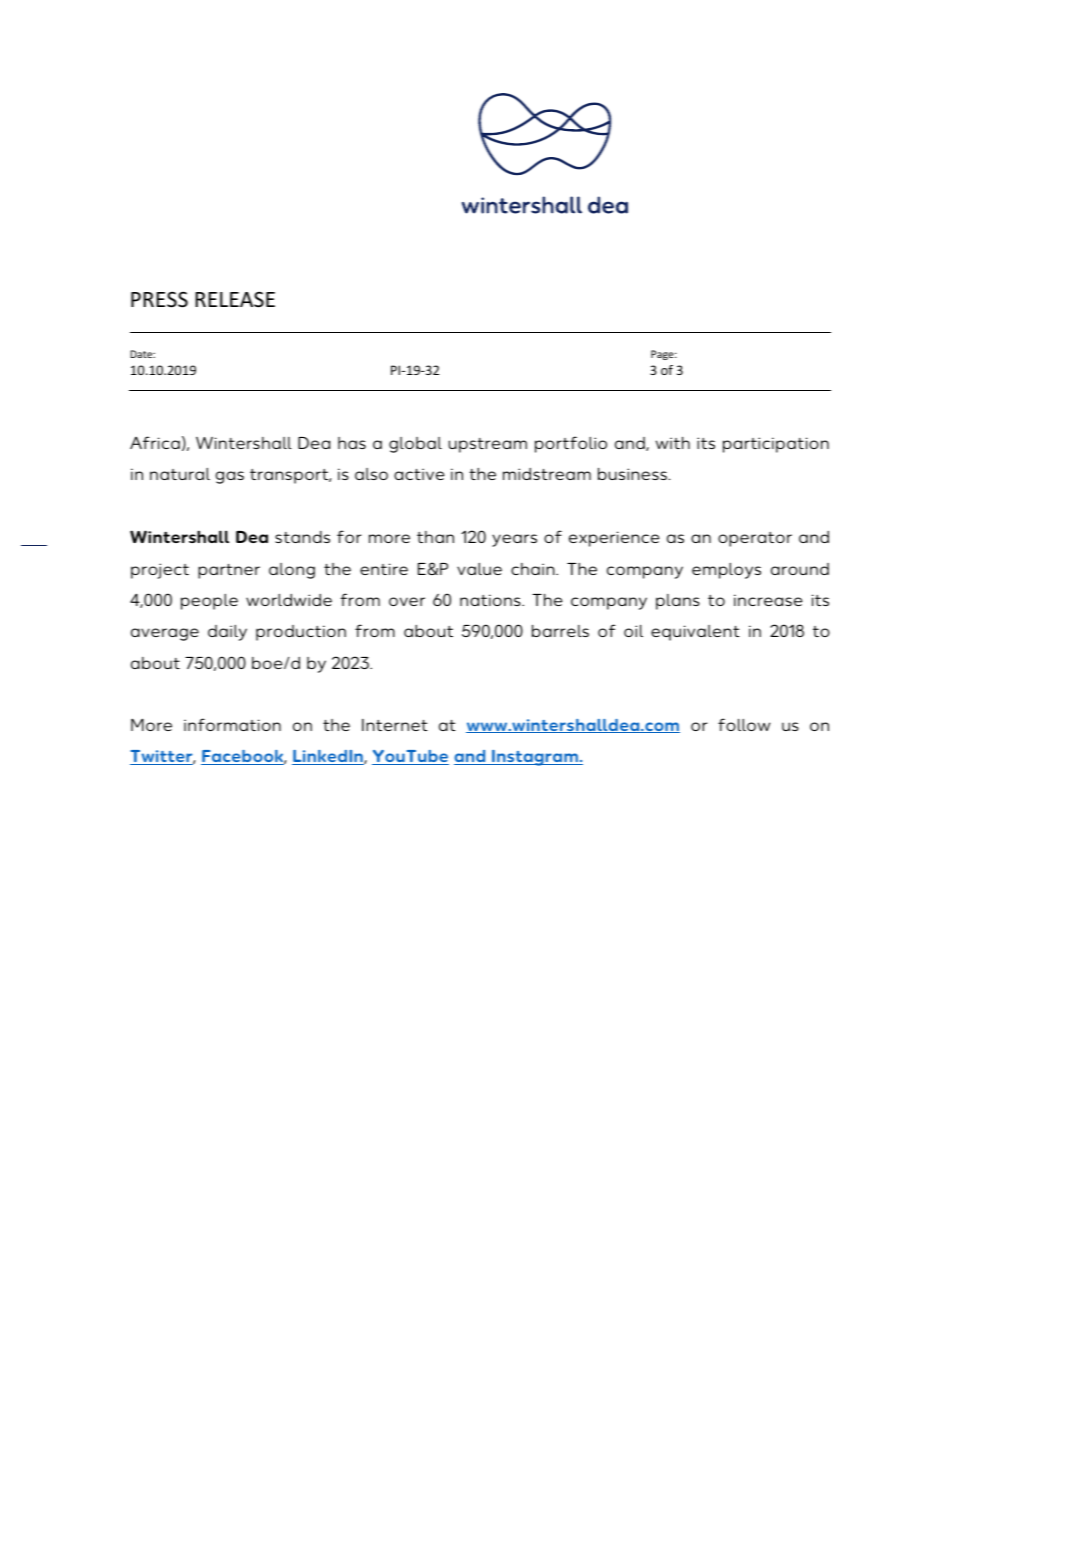 The image size is (1090, 1542). I want to click on gas, so click(230, 477).
